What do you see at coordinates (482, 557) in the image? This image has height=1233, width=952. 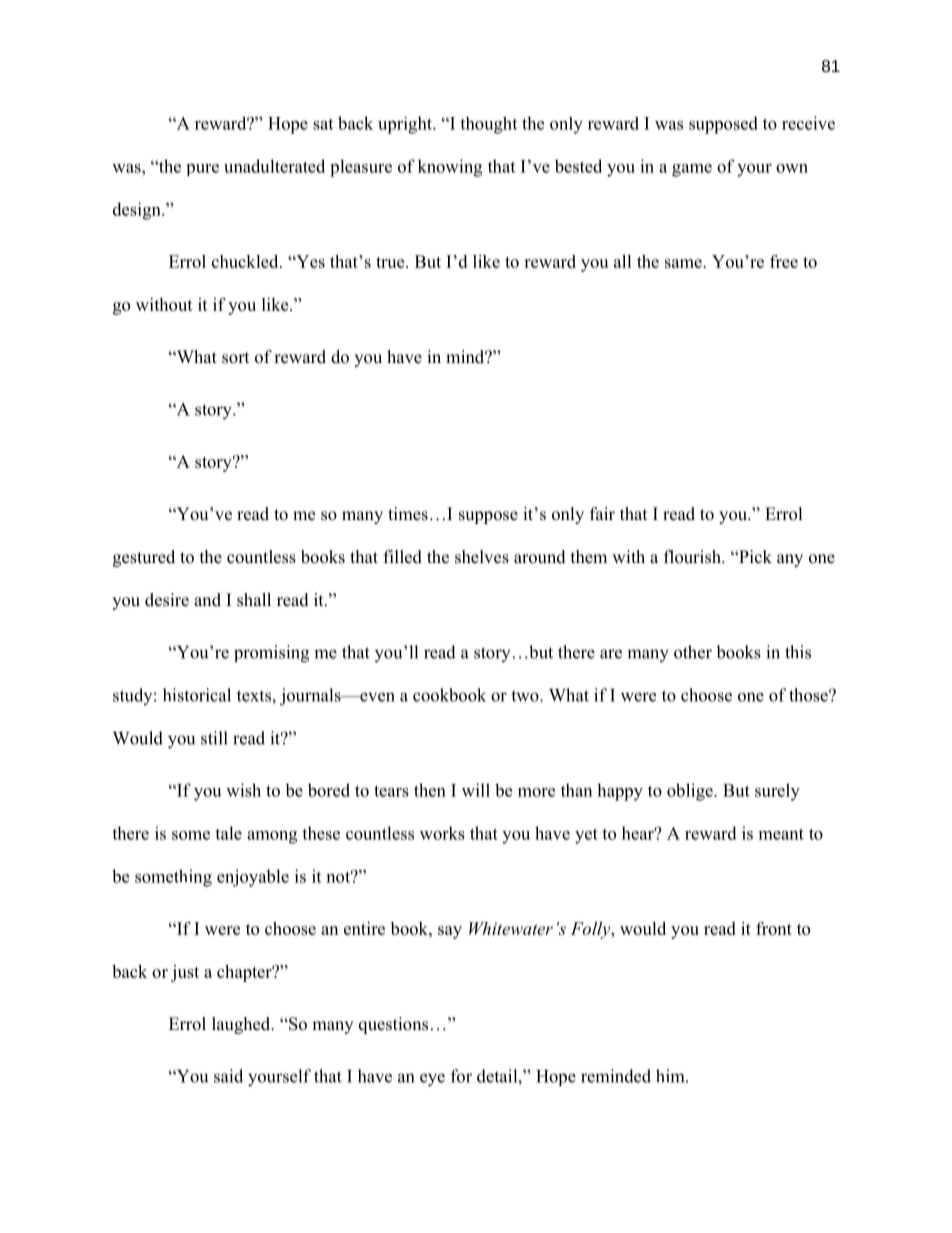 I see `shelves` at bounding box center [482, 557].
